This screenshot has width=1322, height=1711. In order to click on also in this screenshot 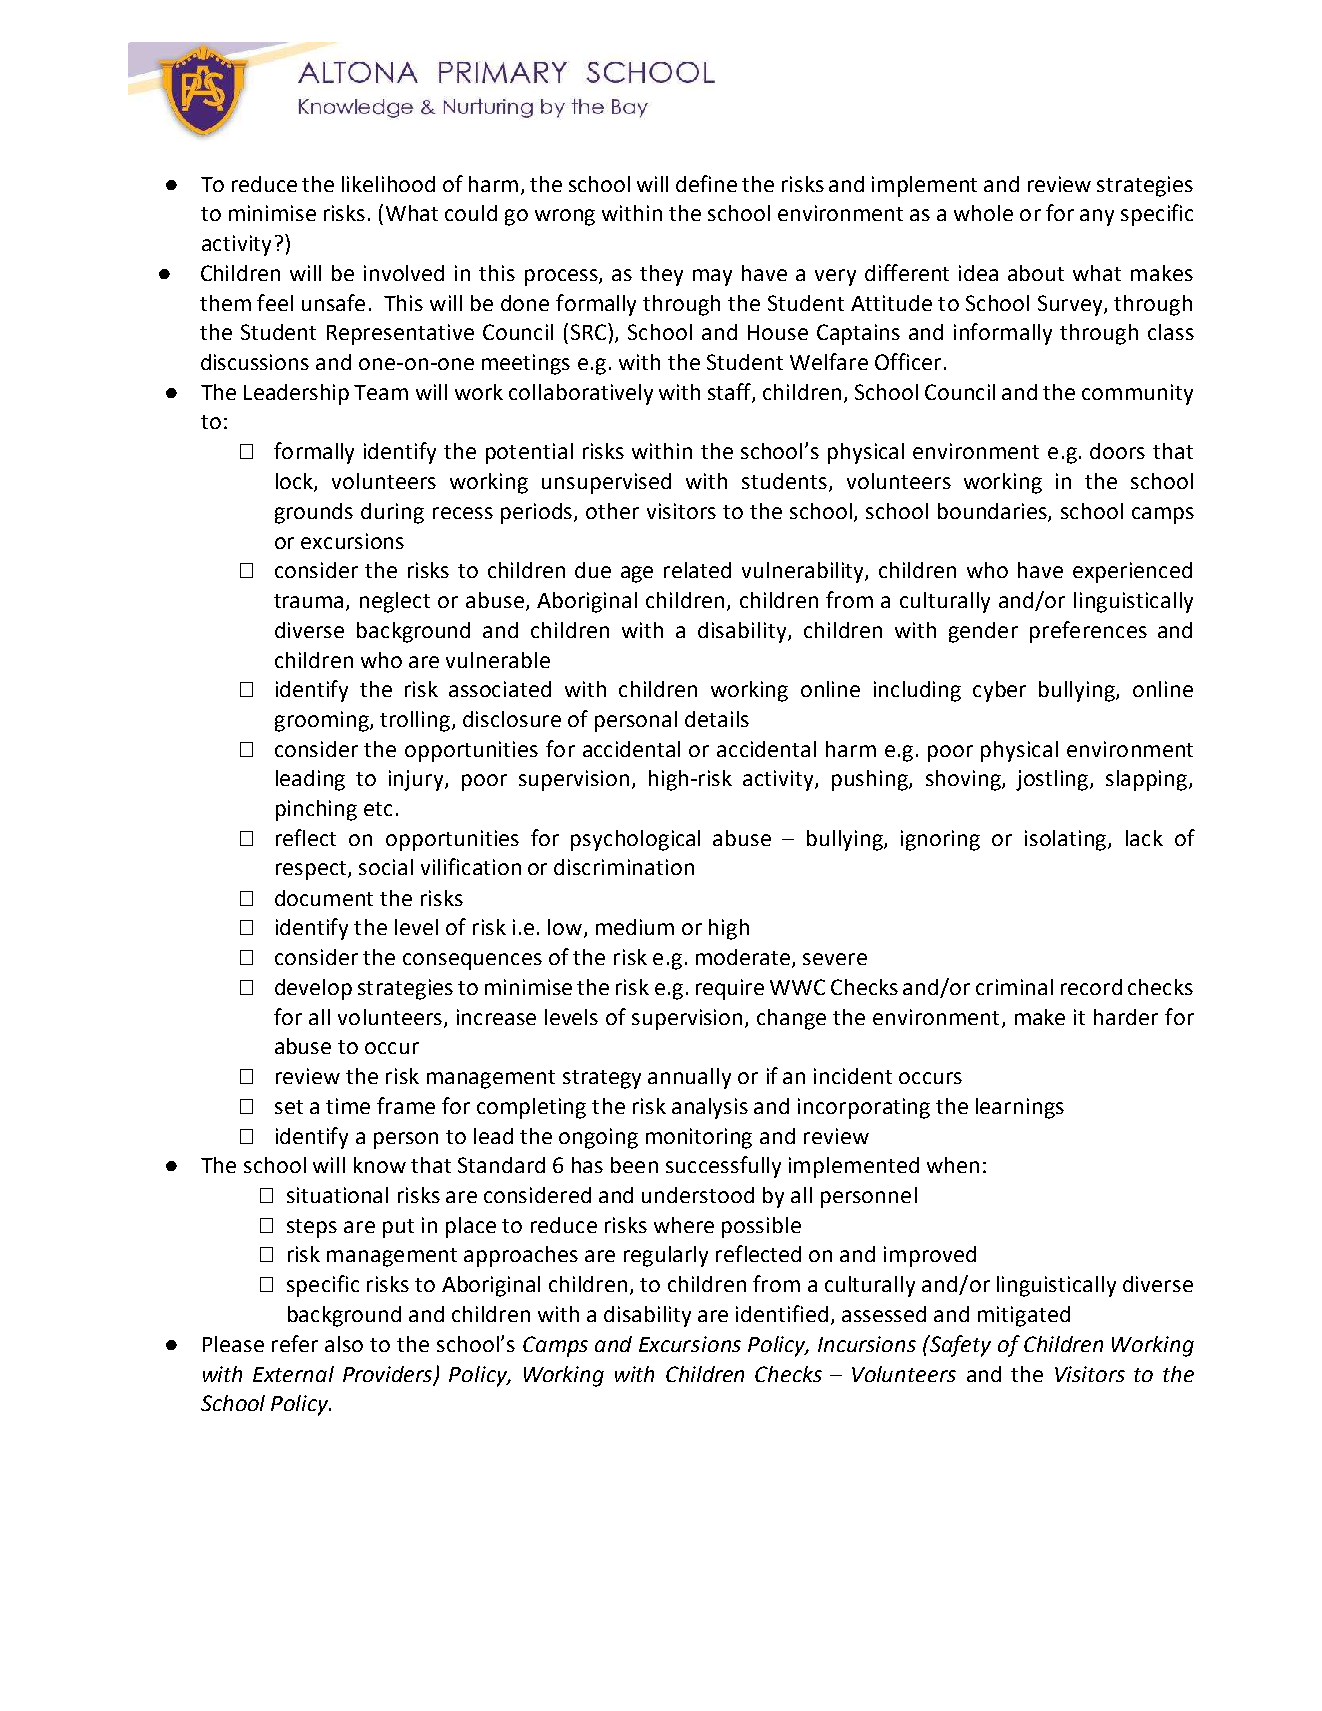, I will do `click(344, 1344)`.
